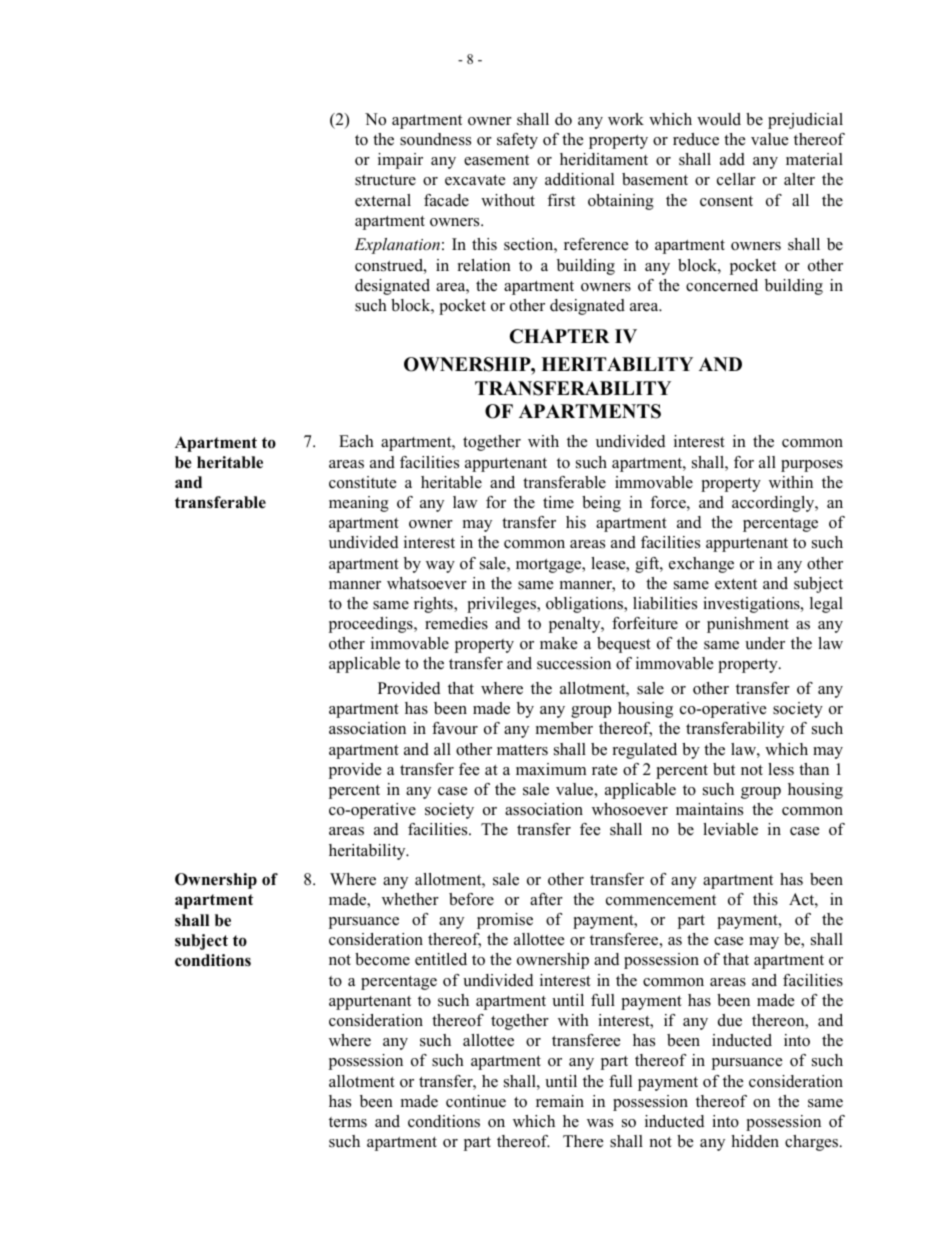 This screenshot has width=952, height=1233. Describe the element at coordinates (586, 605) in the screenshot. I see `obligations` at that location.
